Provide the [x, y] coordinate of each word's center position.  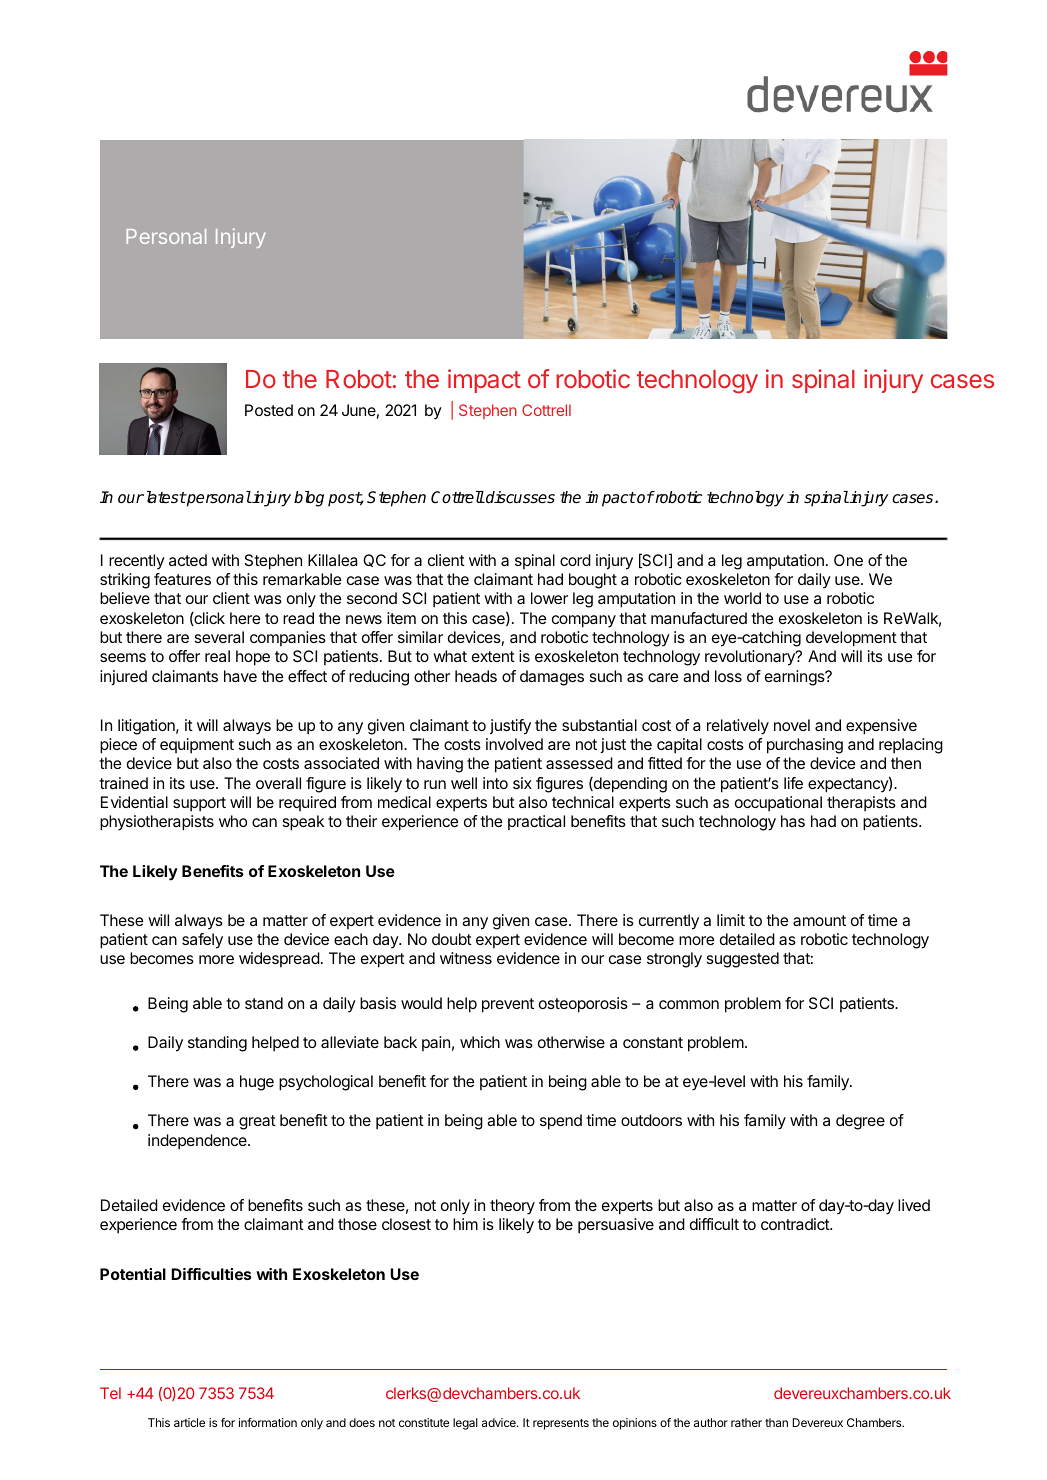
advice [500, 1422]
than [776, 1422]
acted [188, 560]
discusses [519, 497]
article [189, 1422]
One [848, 560]
